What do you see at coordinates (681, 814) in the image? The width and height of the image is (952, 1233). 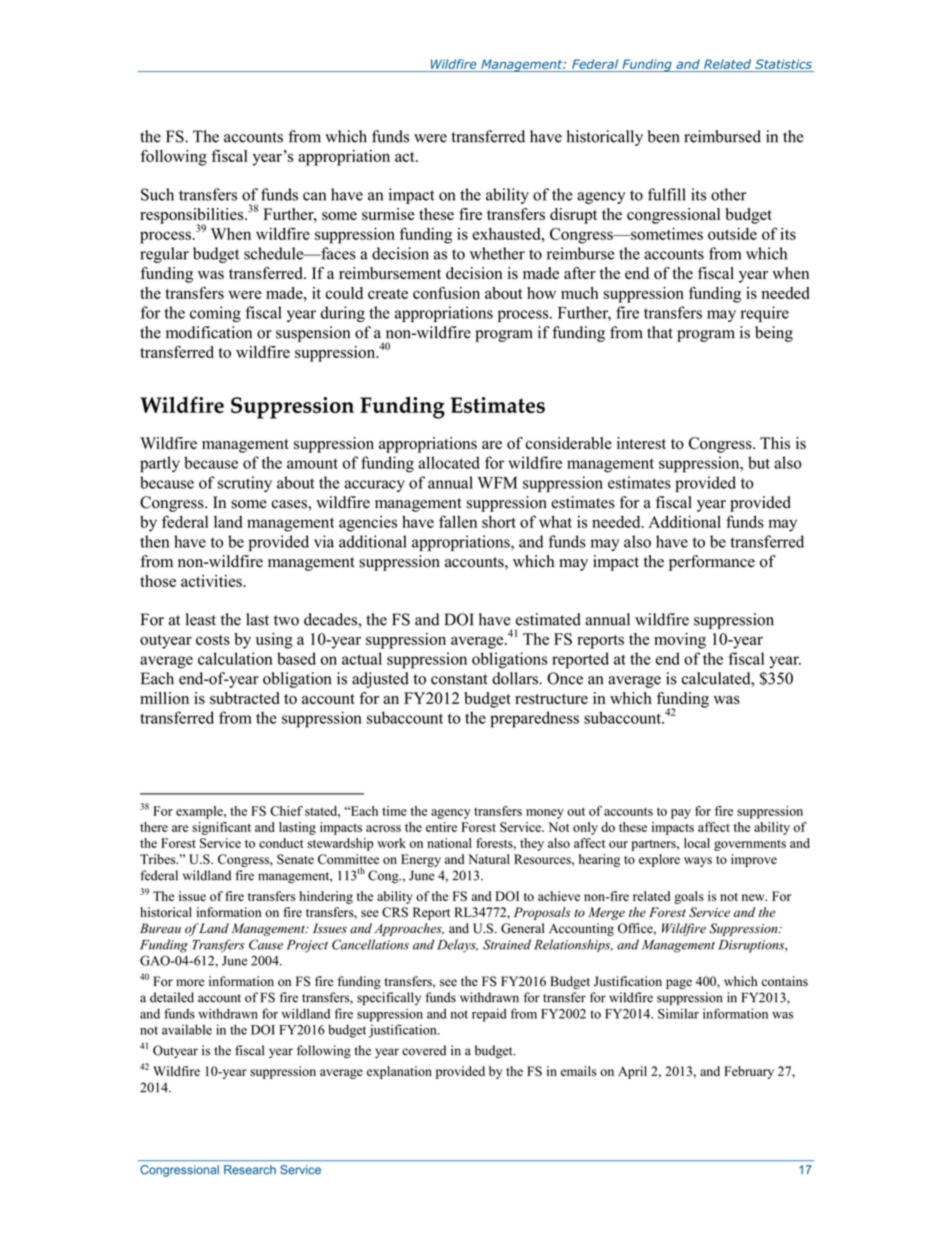 I see `pay` at bounding box center [681, 814].
